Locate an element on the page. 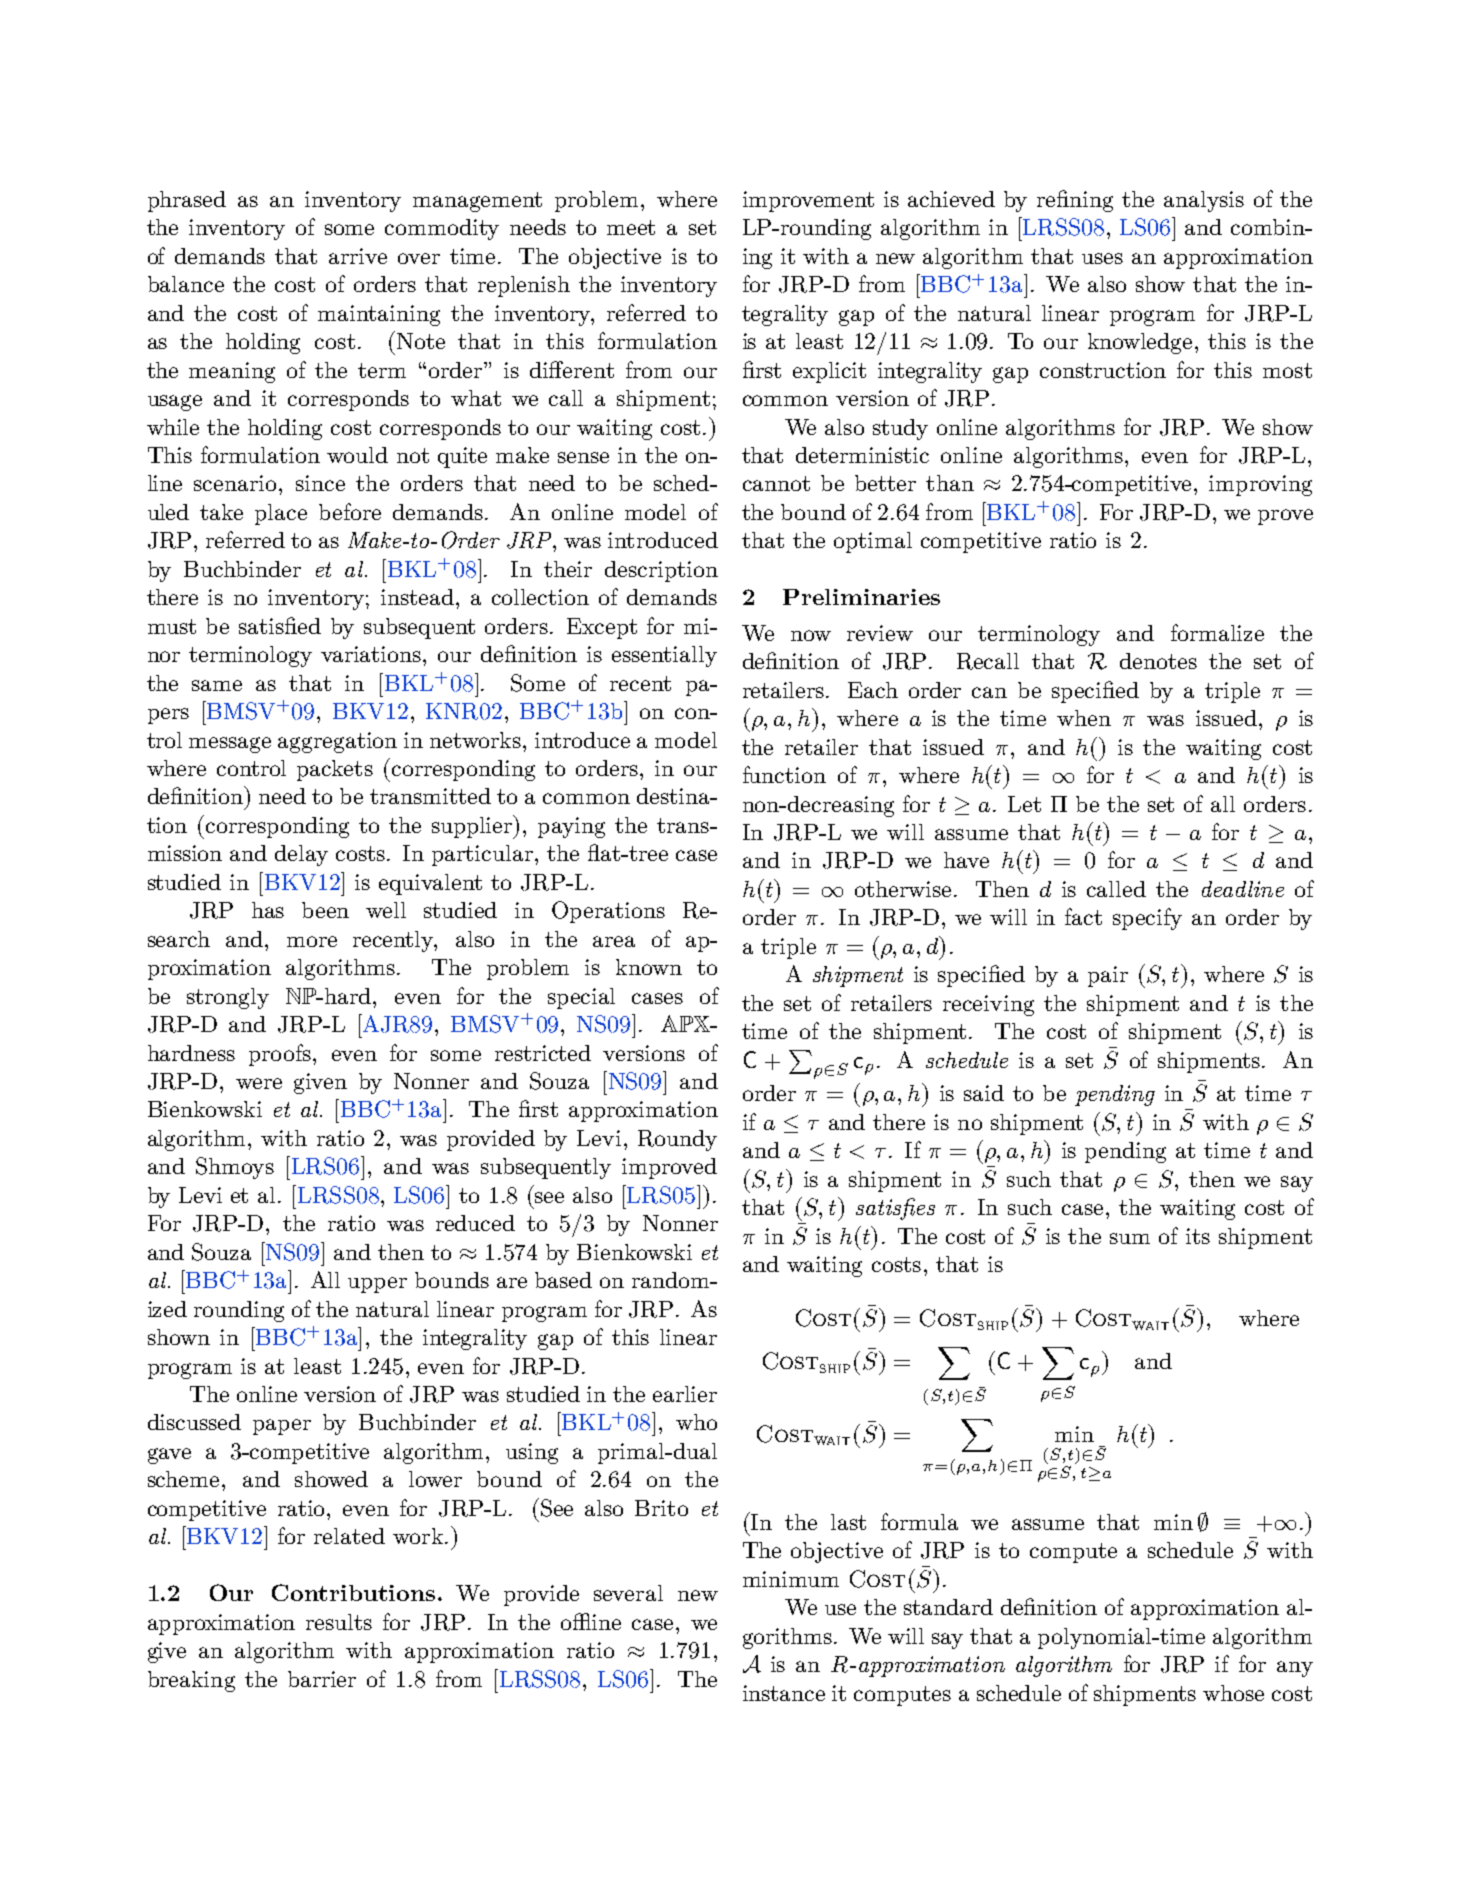  formalize is located at coordinates (1217, 632).
